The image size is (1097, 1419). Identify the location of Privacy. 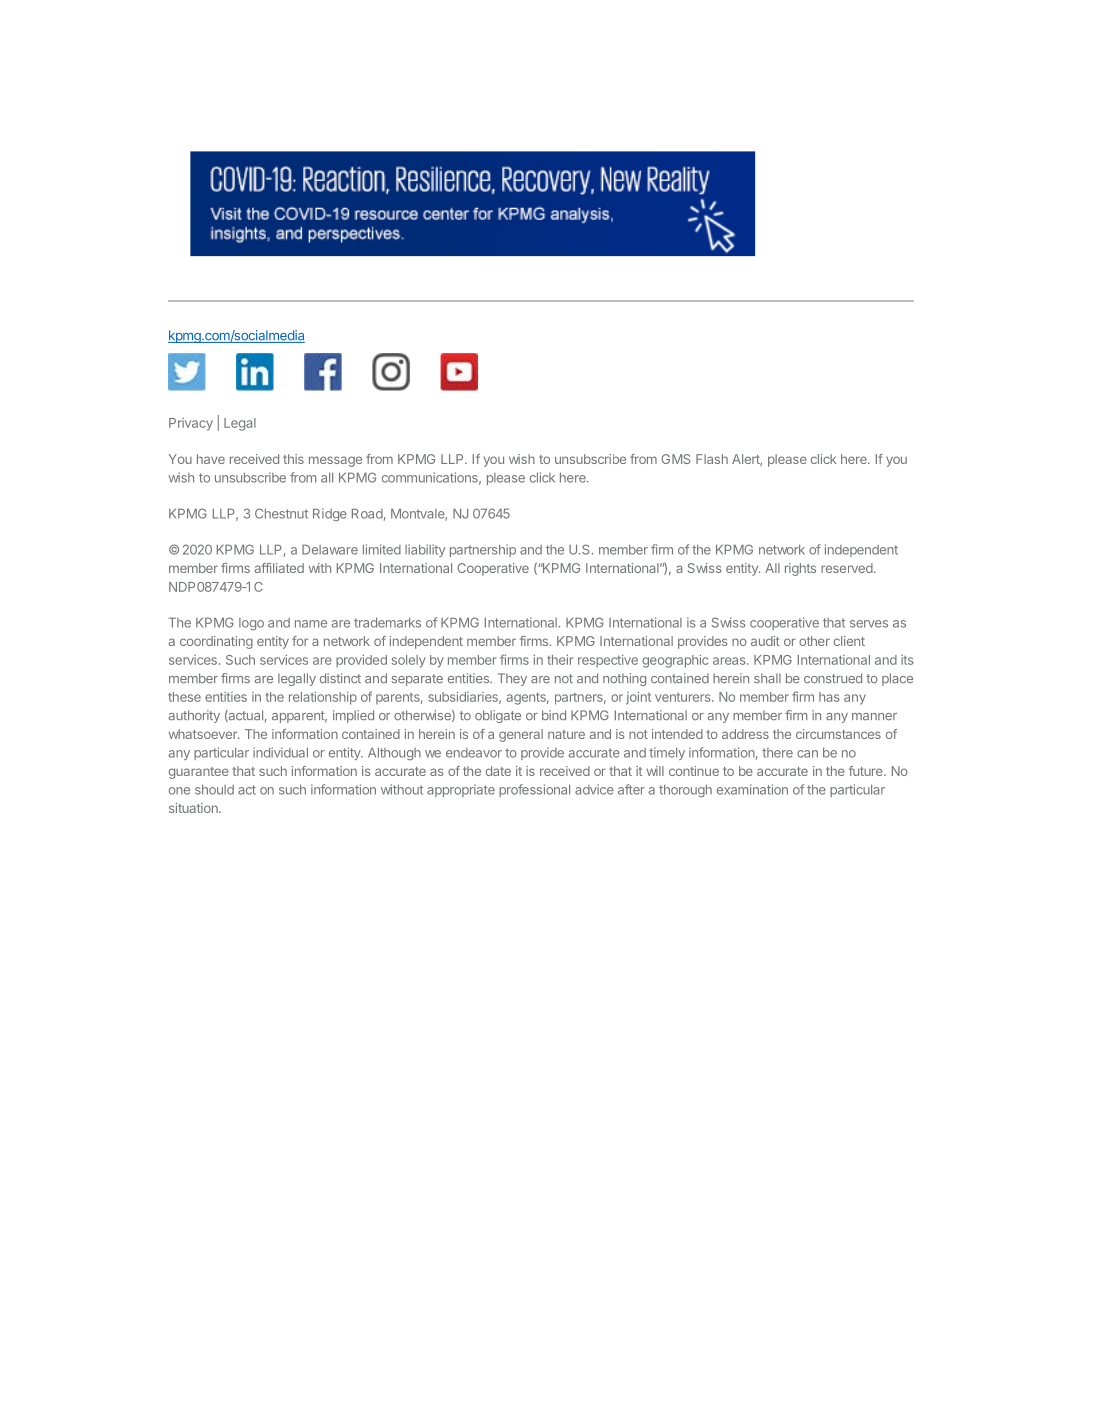
(191, 424).
